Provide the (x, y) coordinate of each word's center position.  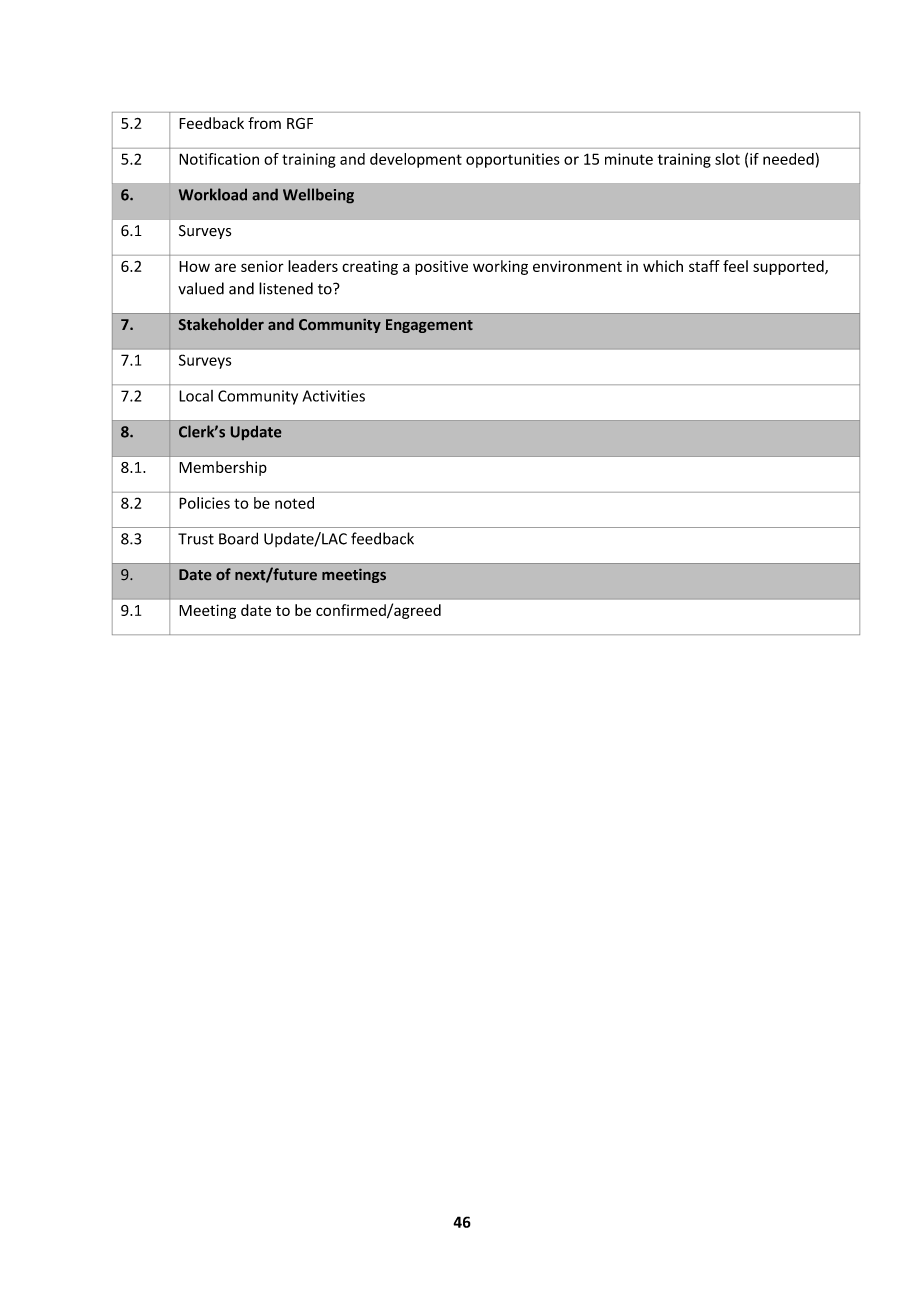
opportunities (513, 160)
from (264, 123)
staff (704, 266)
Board (238, 538)
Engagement (429, 326)
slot (727, 159)
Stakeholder (221, 324)
